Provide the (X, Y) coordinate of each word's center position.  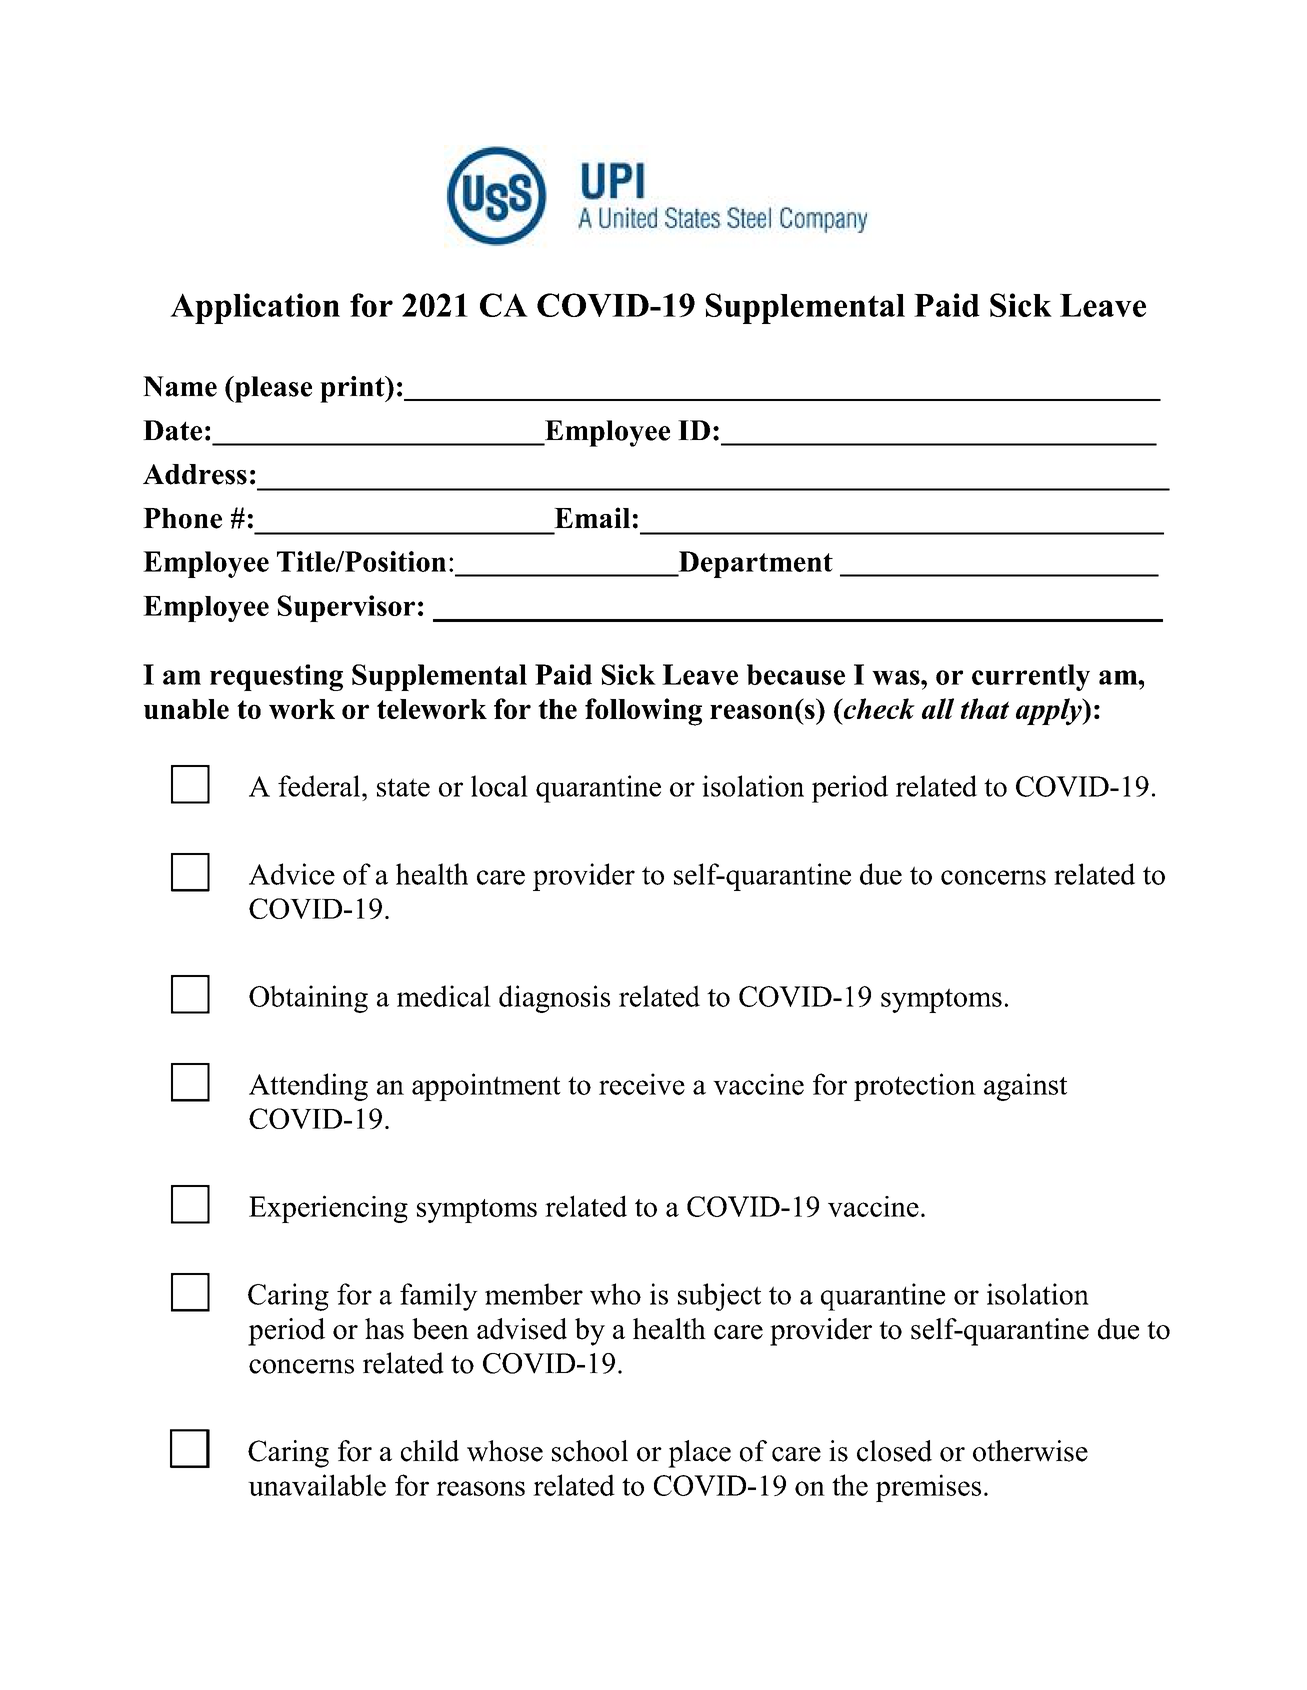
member (534, 1294)
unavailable (317, 1485)
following (643, 712)
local (499, 786)
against (1025, 1087)
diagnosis (554, 999)
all (938, 708)
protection (915, 1087)
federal (319, 786)
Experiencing (328, 1209)
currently (1031, 677)
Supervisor (346, 608)
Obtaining (308, 999)
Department (754, 564)
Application (255, 308)
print (353, 389)
